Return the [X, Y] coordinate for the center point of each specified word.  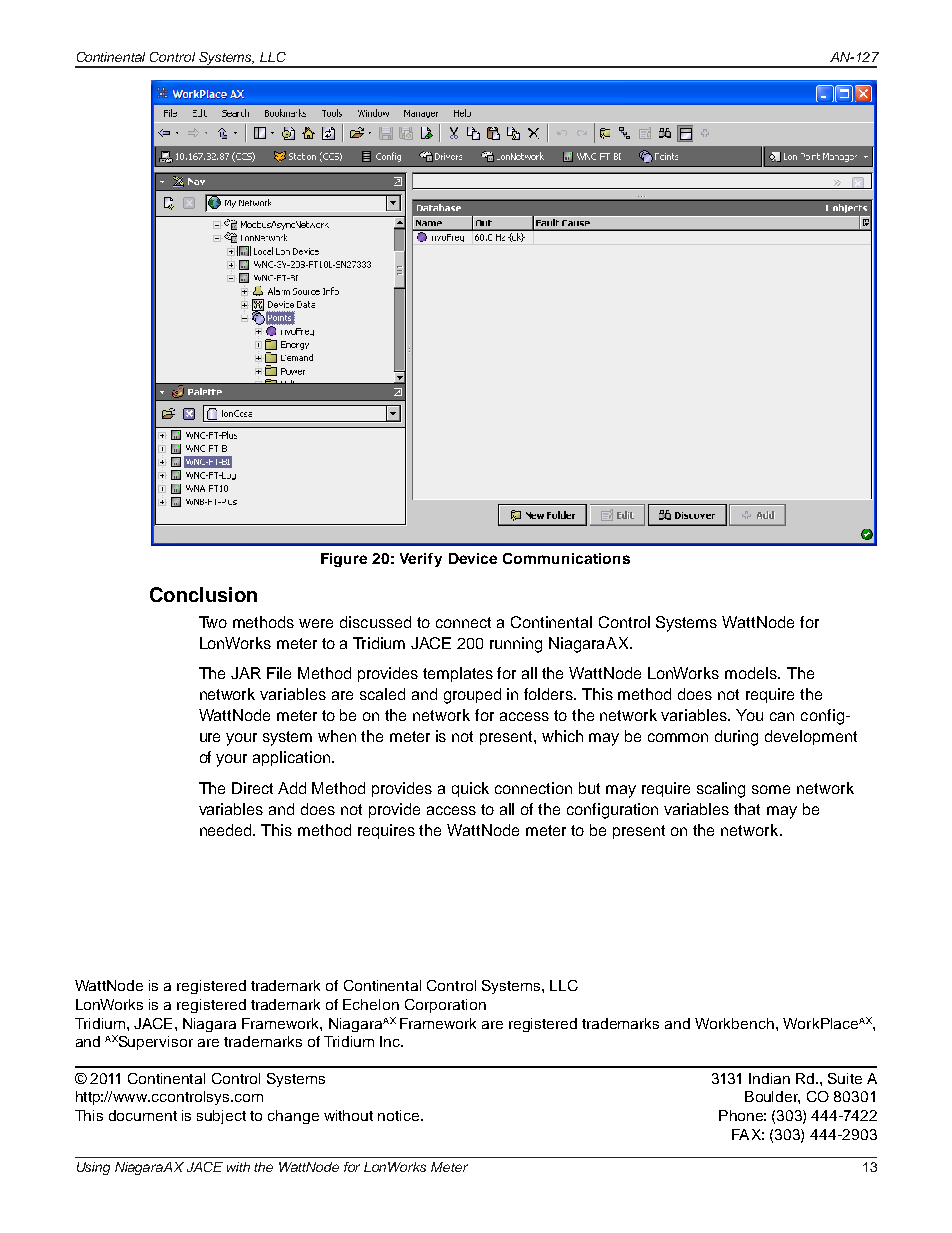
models [752, 673]
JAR [246, 673]
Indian [769, 1078]
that [747, 809]
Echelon [371, 1004]
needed [227, 830]
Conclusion [203, 594]
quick [470, 789]
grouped [472, 696]
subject [221, 1117]
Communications [566, 558]
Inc [391, 1041]
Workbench [734, 1023]
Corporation [445, 1006]
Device [473, 558]
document [143, 1115]
